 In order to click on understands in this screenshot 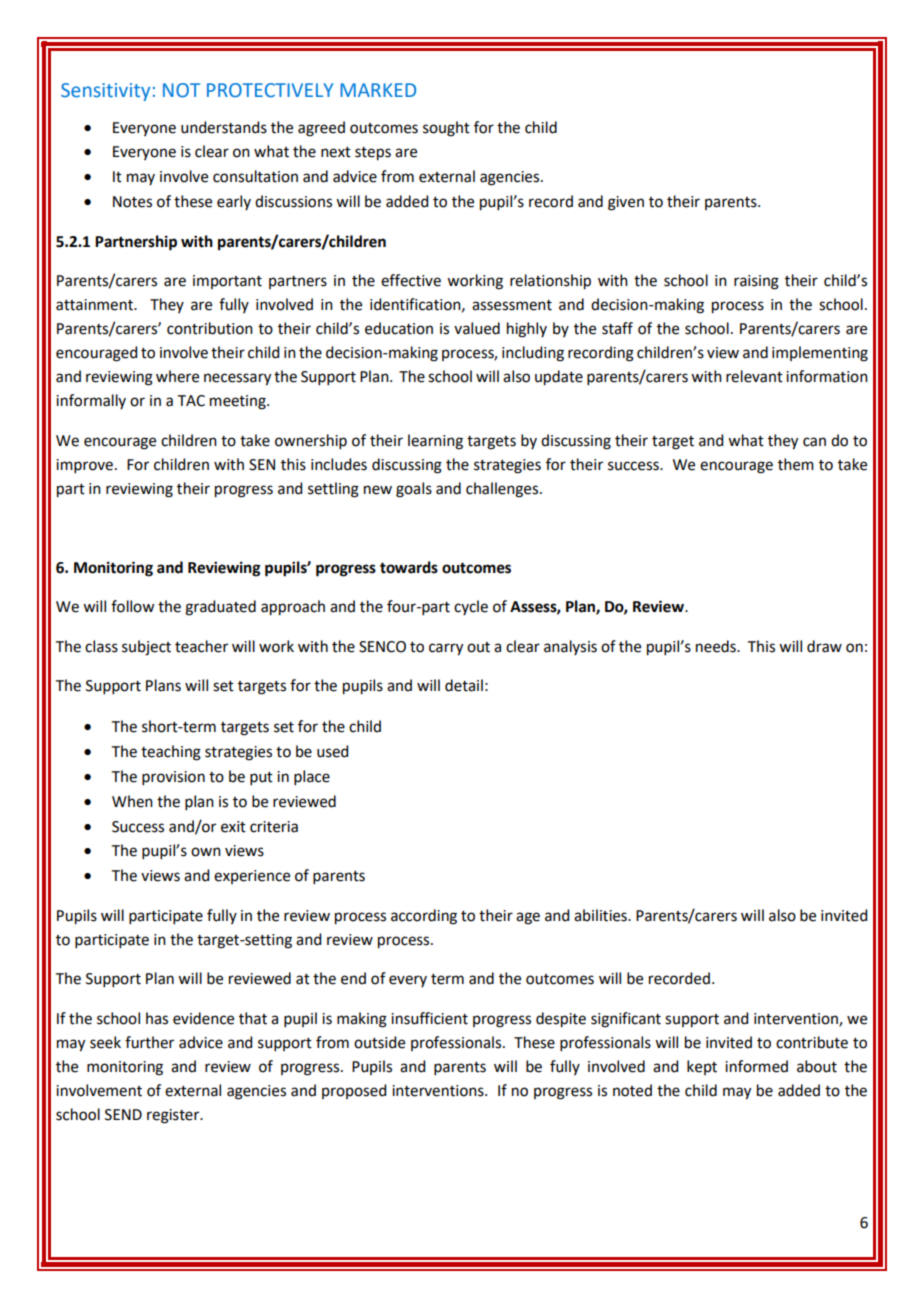, I will do `click(224, 127)`.
